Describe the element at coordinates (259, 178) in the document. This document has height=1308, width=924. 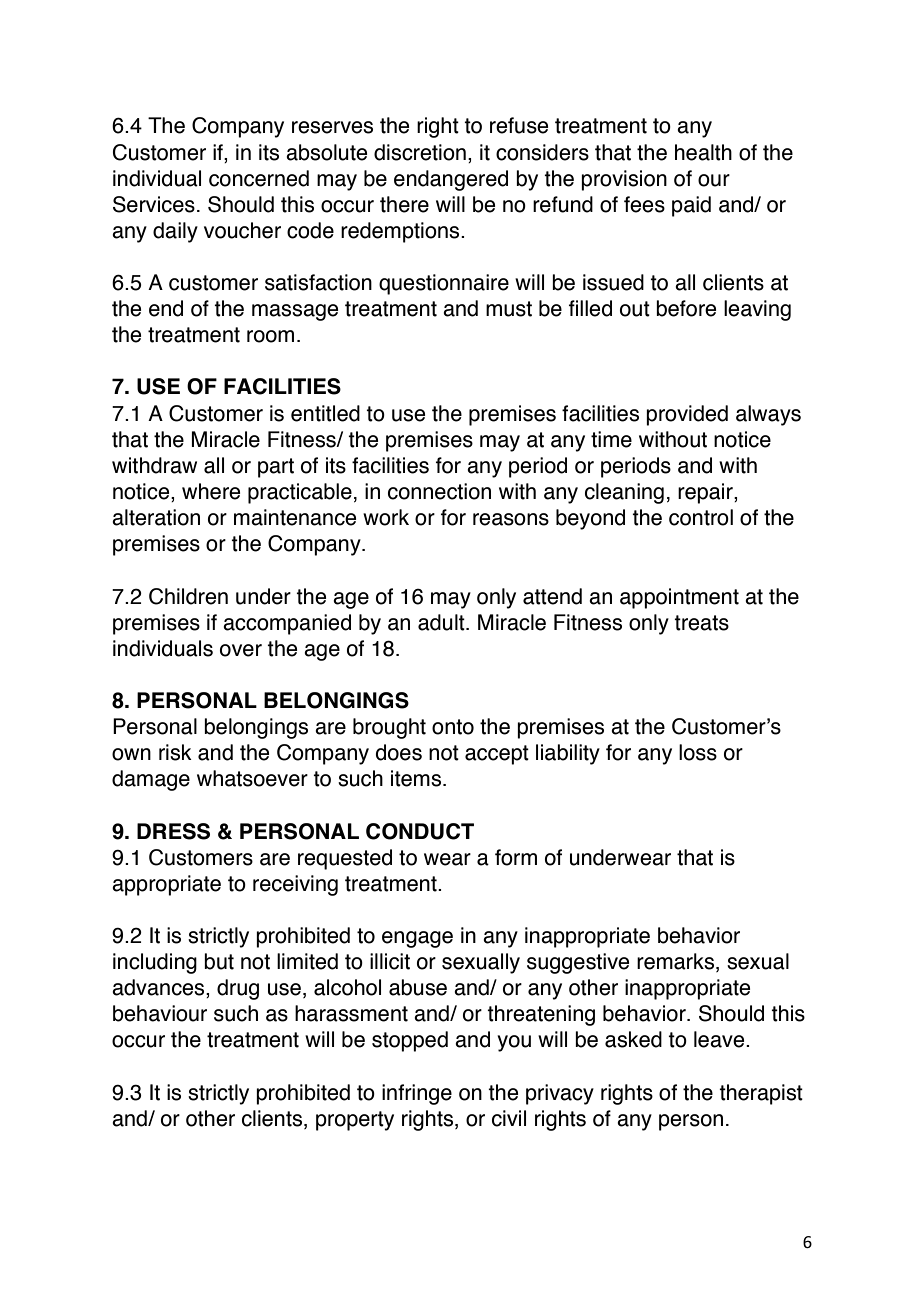
I see `concerned` at that location.
